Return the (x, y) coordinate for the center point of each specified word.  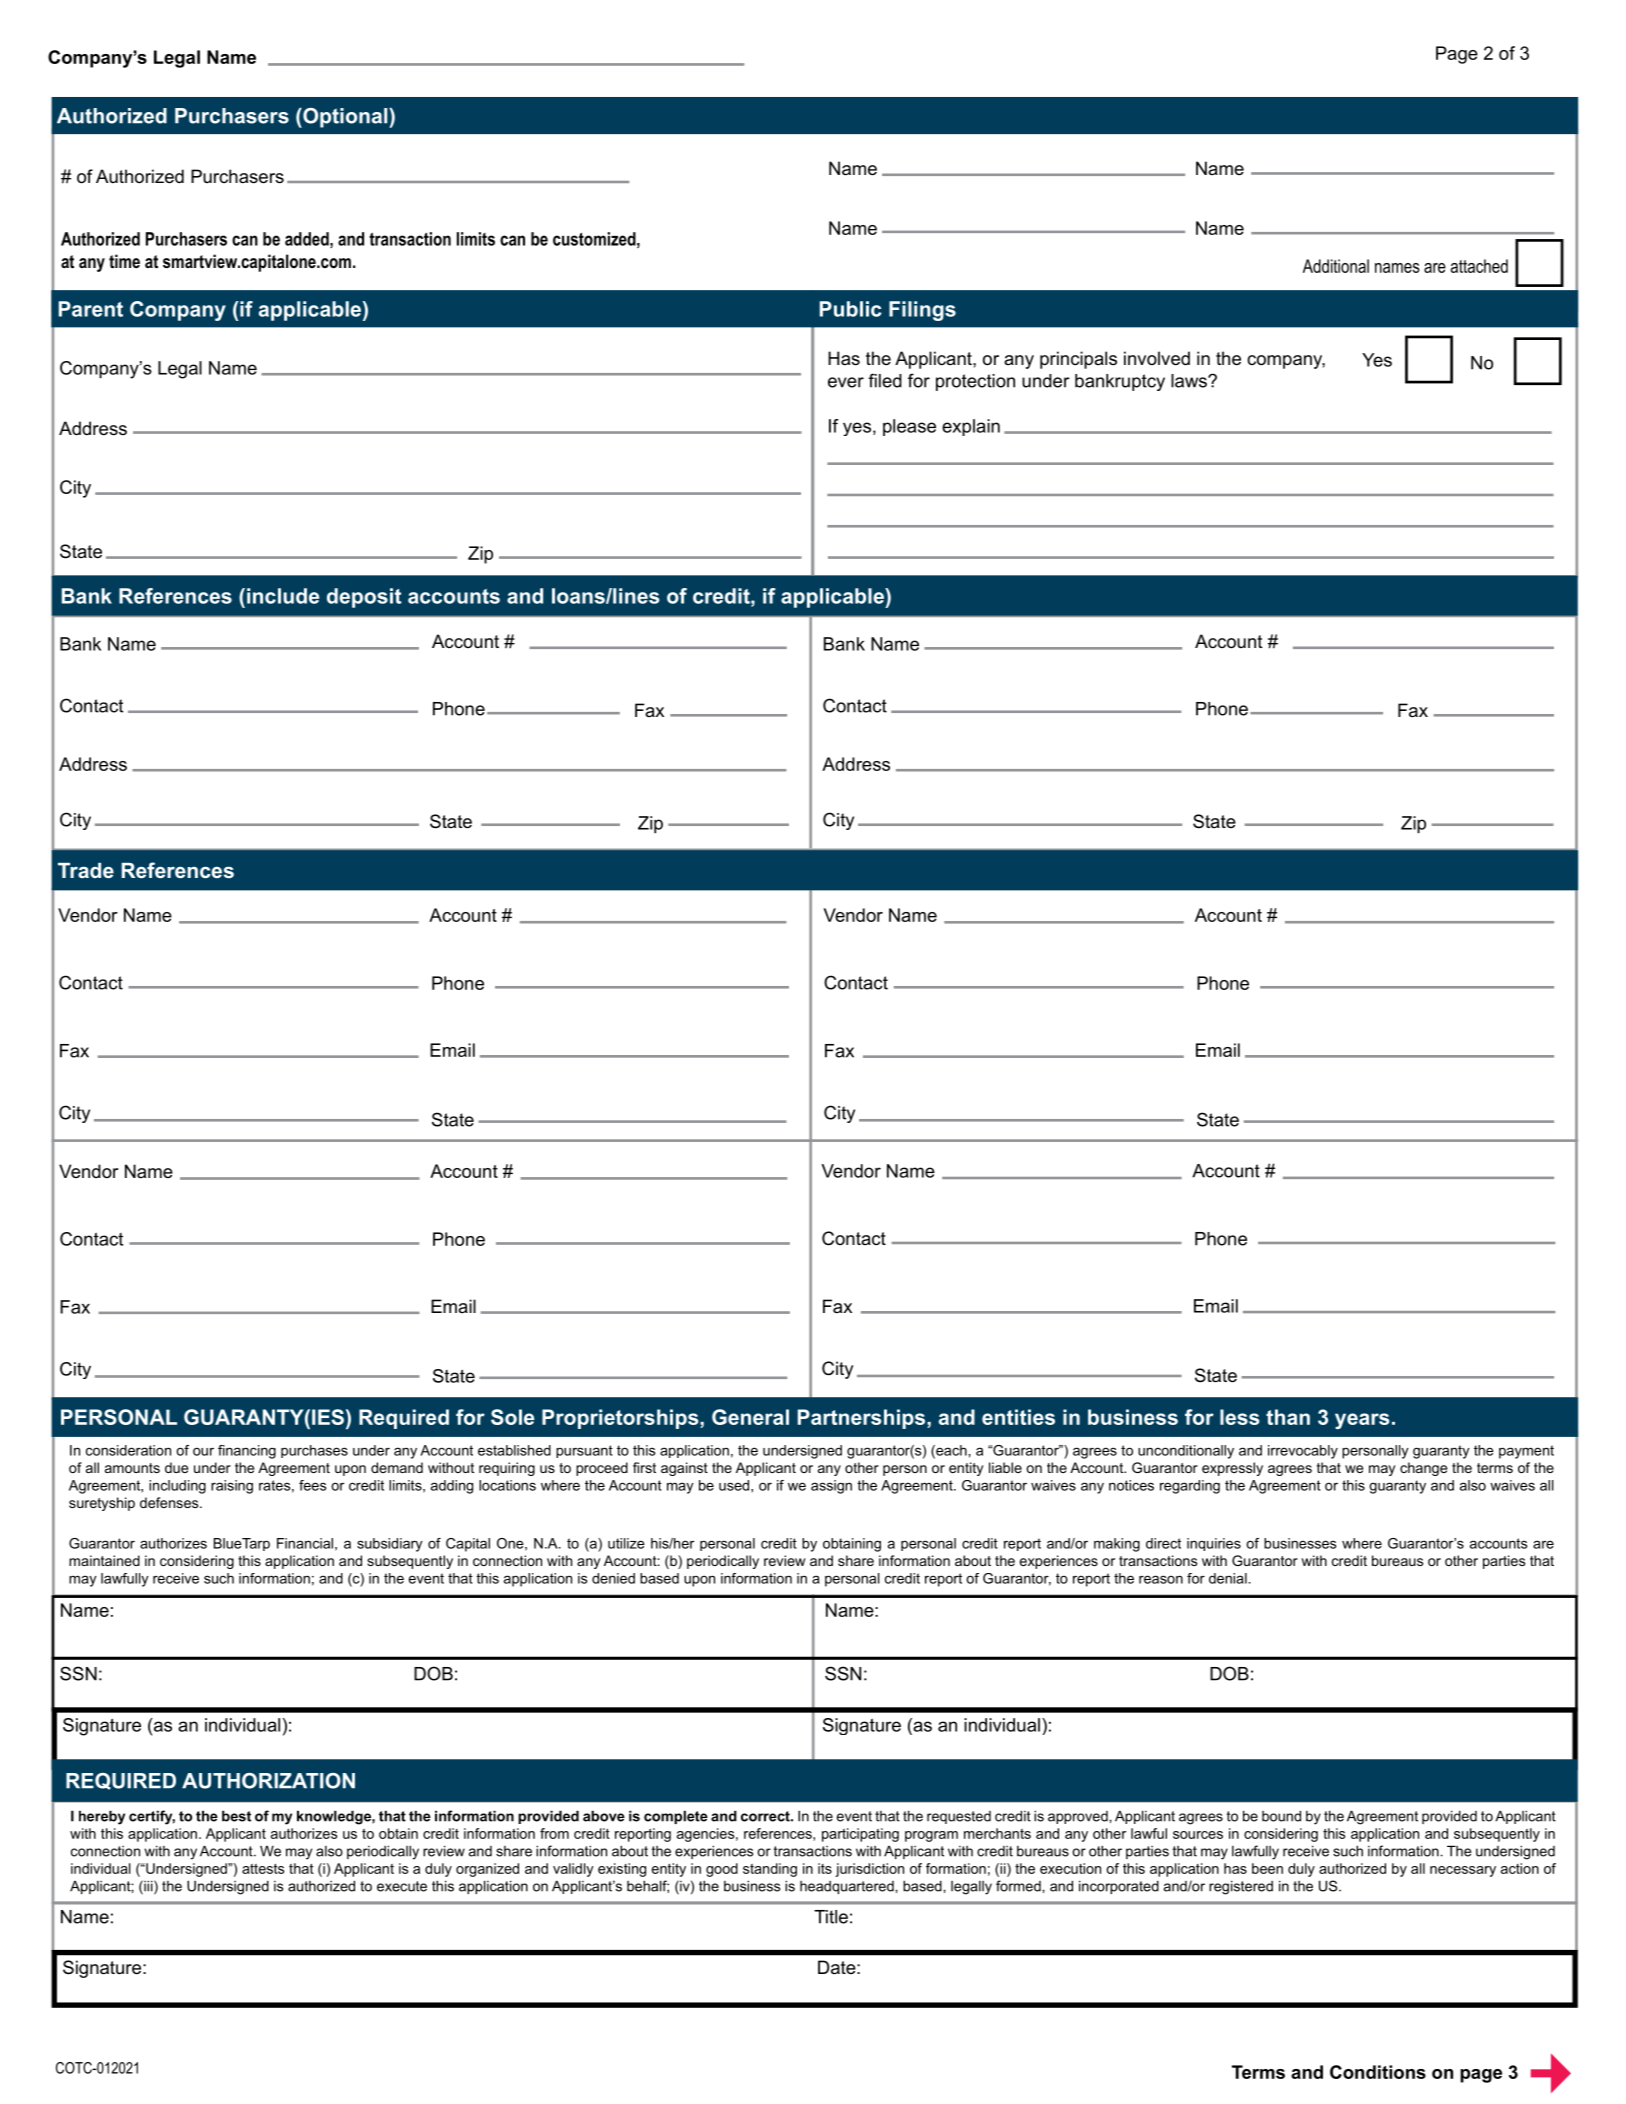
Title (831, 1917)
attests (263, 1869)
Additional (1336, 266)
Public (851, 309)
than (1288, 1417)
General (750, 1417)
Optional (345, 118)
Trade (86, 870)
